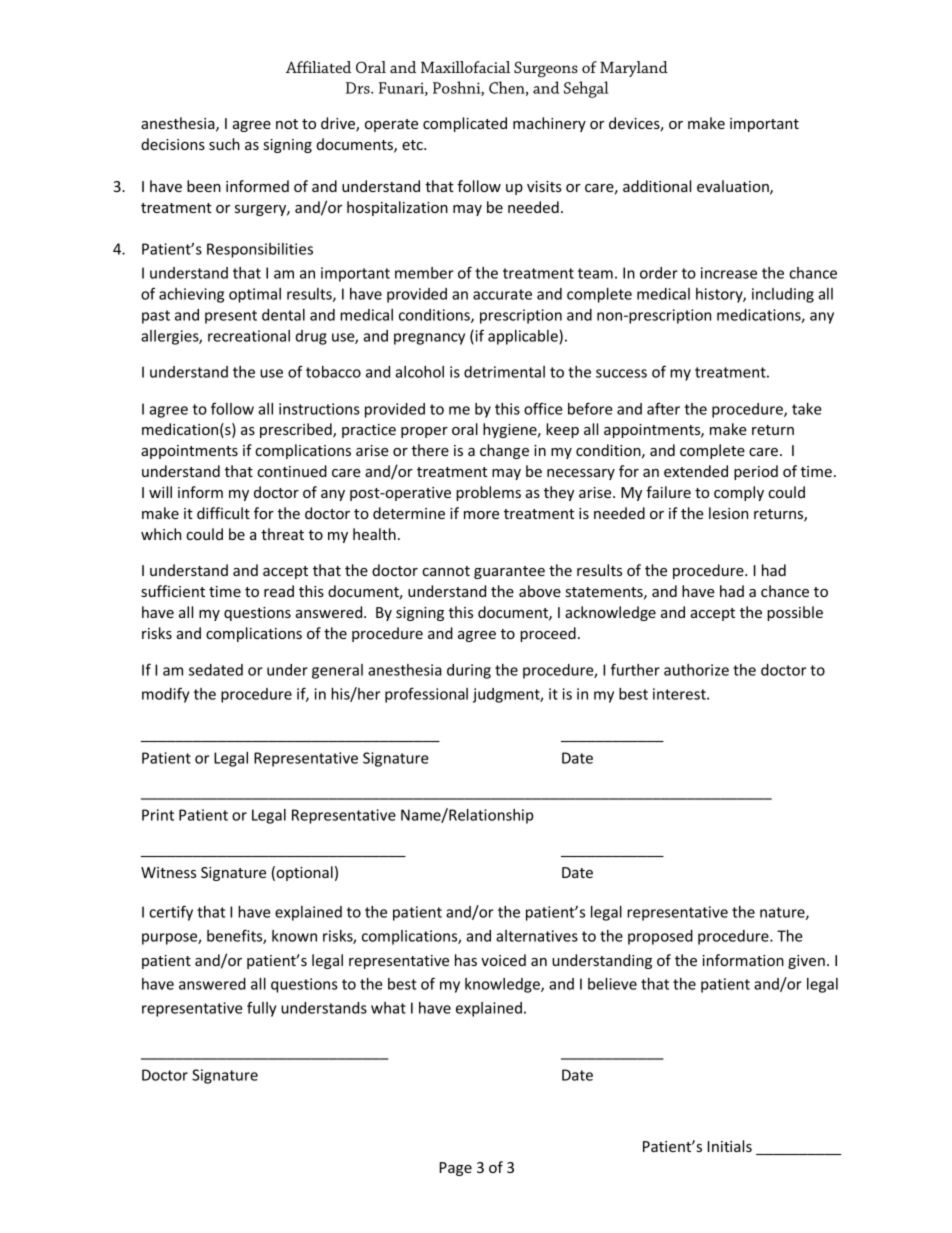  I want to click on Maryland, so click(634, 69).
